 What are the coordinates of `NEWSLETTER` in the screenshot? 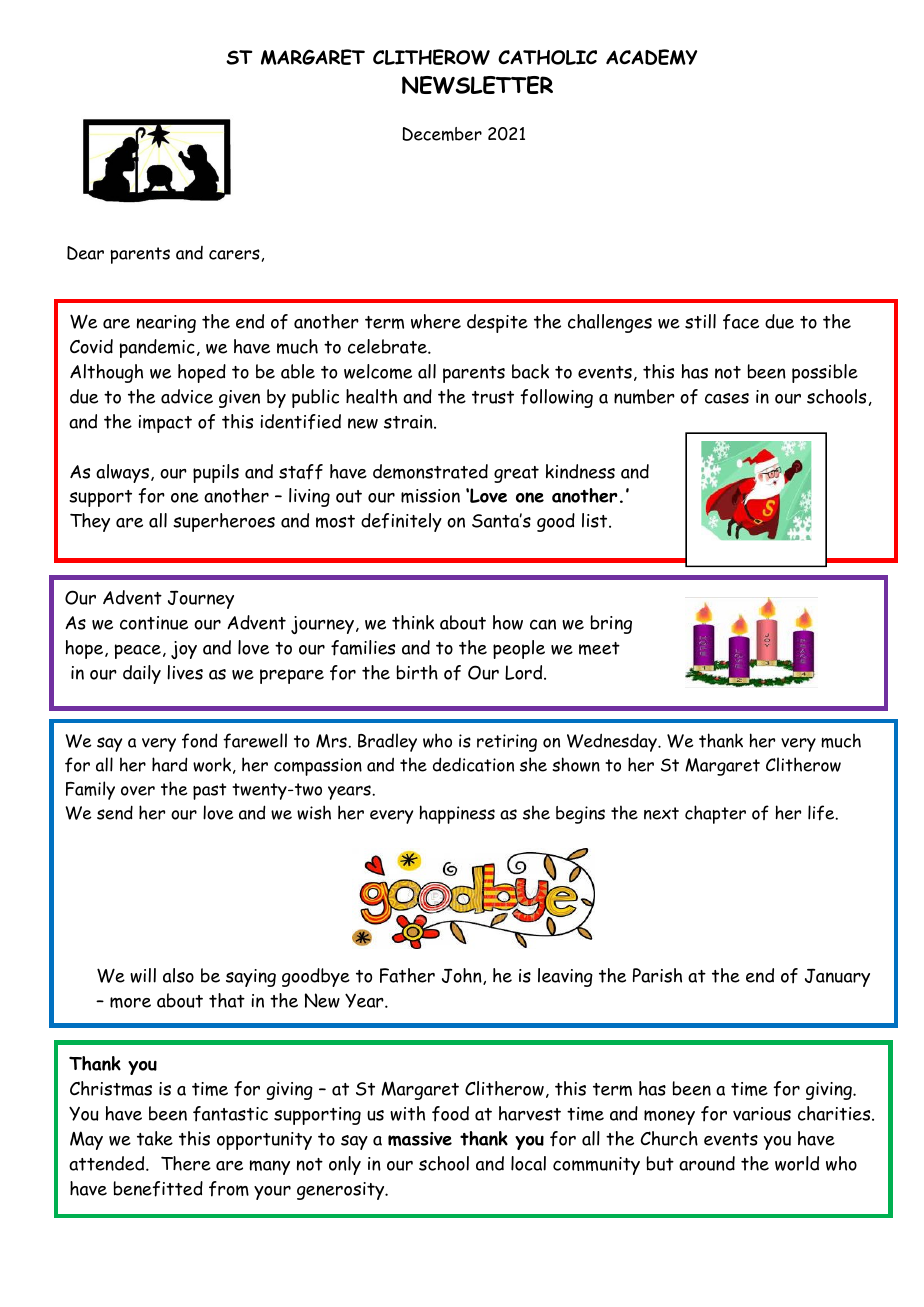 It's located at (477, 85).
